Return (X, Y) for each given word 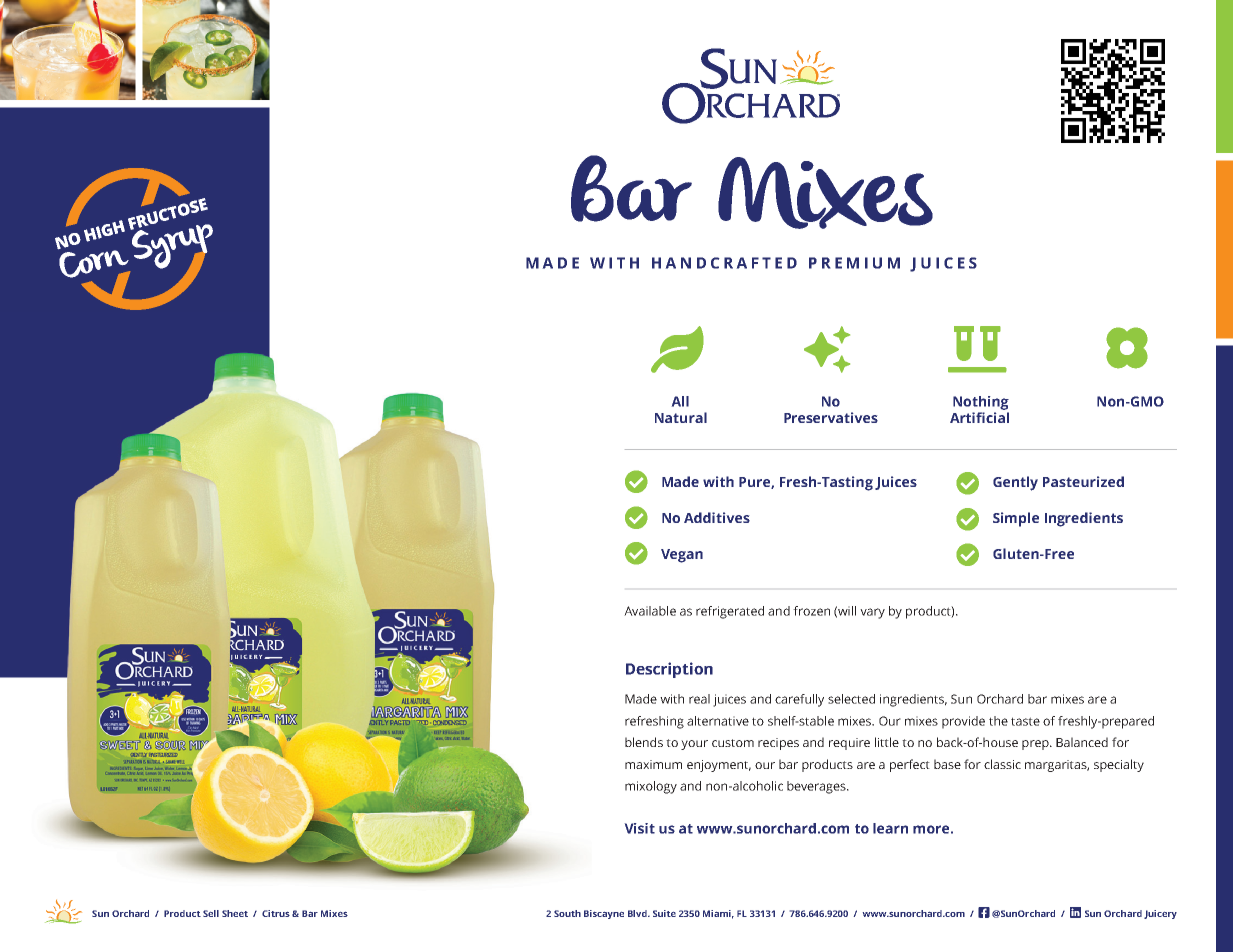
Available (650, 611)
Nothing (981, 403)
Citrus (276, 913)
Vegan (682, 556)
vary (872, 613)
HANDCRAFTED (724, 263)
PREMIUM (854, 263)
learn (890, 828)
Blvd (638, 913)
